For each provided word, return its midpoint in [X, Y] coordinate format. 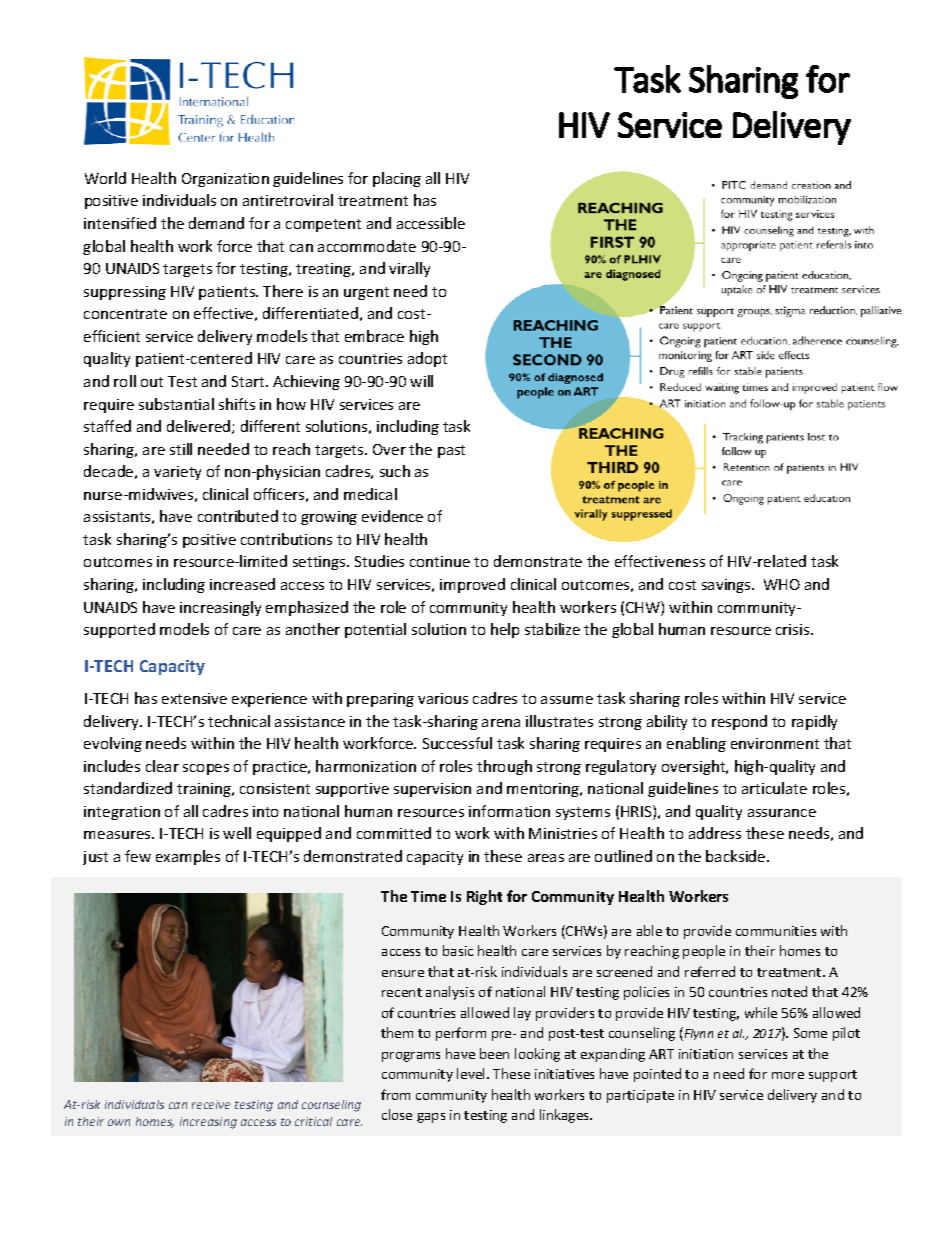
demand [216, 223]
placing [397, 179]
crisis [794, 629]
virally [409, 269]
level [472, 1073]
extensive [194, 698]
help [505, 630]
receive [211, 1104]
